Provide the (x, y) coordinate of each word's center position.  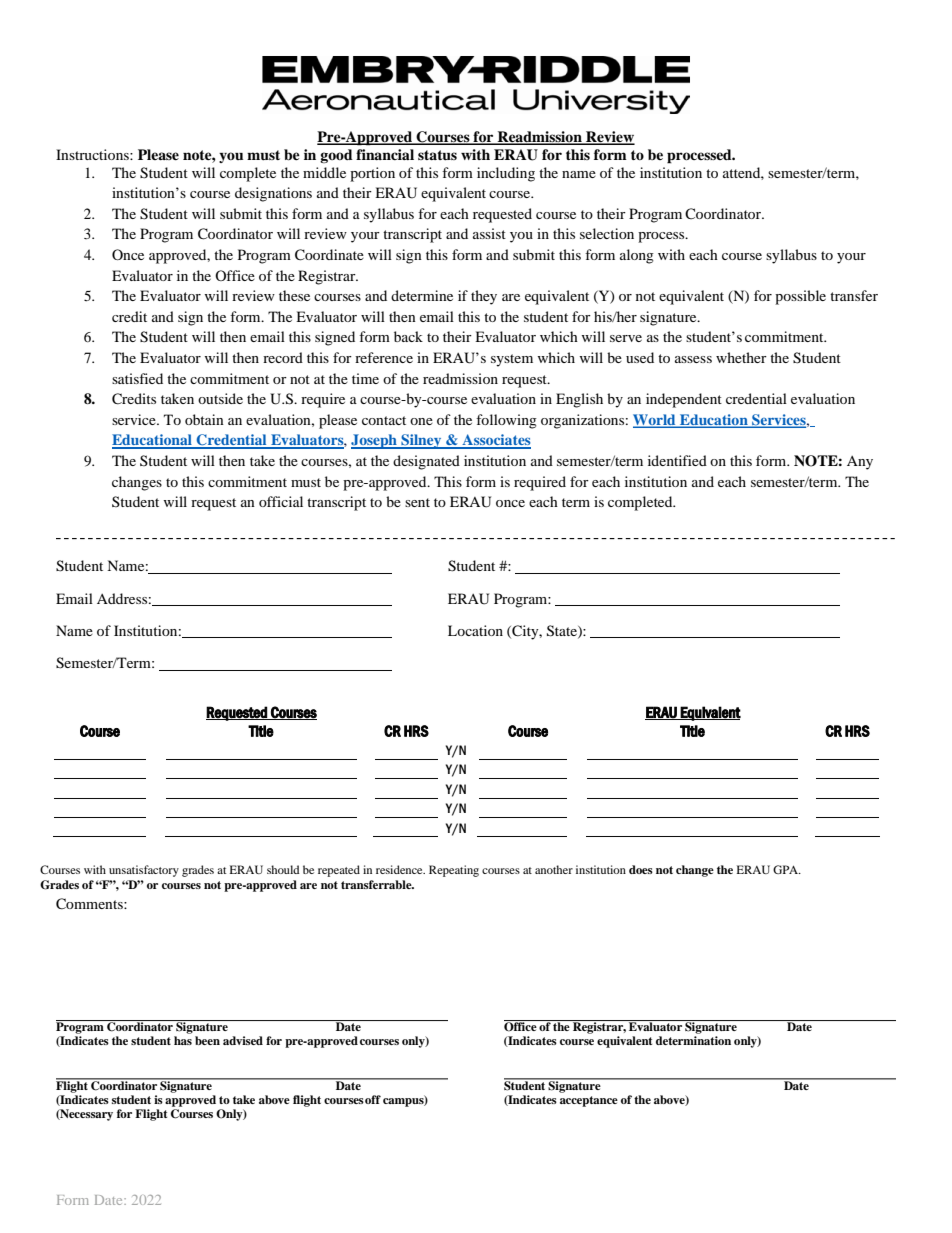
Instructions (93, 154)
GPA (787, 869)
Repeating (454, 871)
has (183, 1040)
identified (677, 460)
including (506, 174)
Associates (495, 441)
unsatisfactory (144, 871)
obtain (204, 419)
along (637, 256)
